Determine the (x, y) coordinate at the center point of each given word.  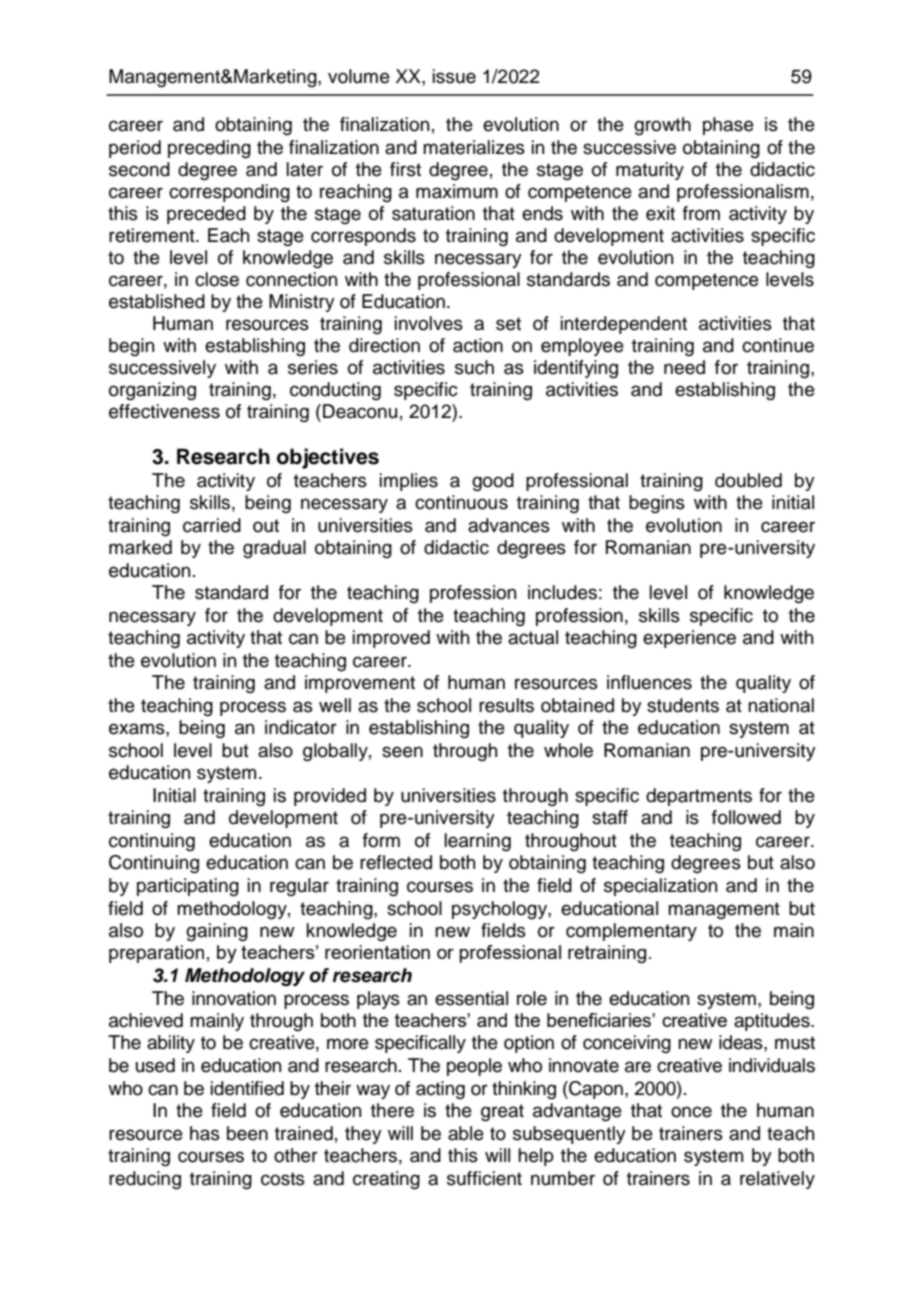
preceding (209, 149)
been (247, 1133)
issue (454, 76)
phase (728, 126)
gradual (274, 549)
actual (533, 637)
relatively (777, 1180)
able (466, 1133)
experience (689, 639)
